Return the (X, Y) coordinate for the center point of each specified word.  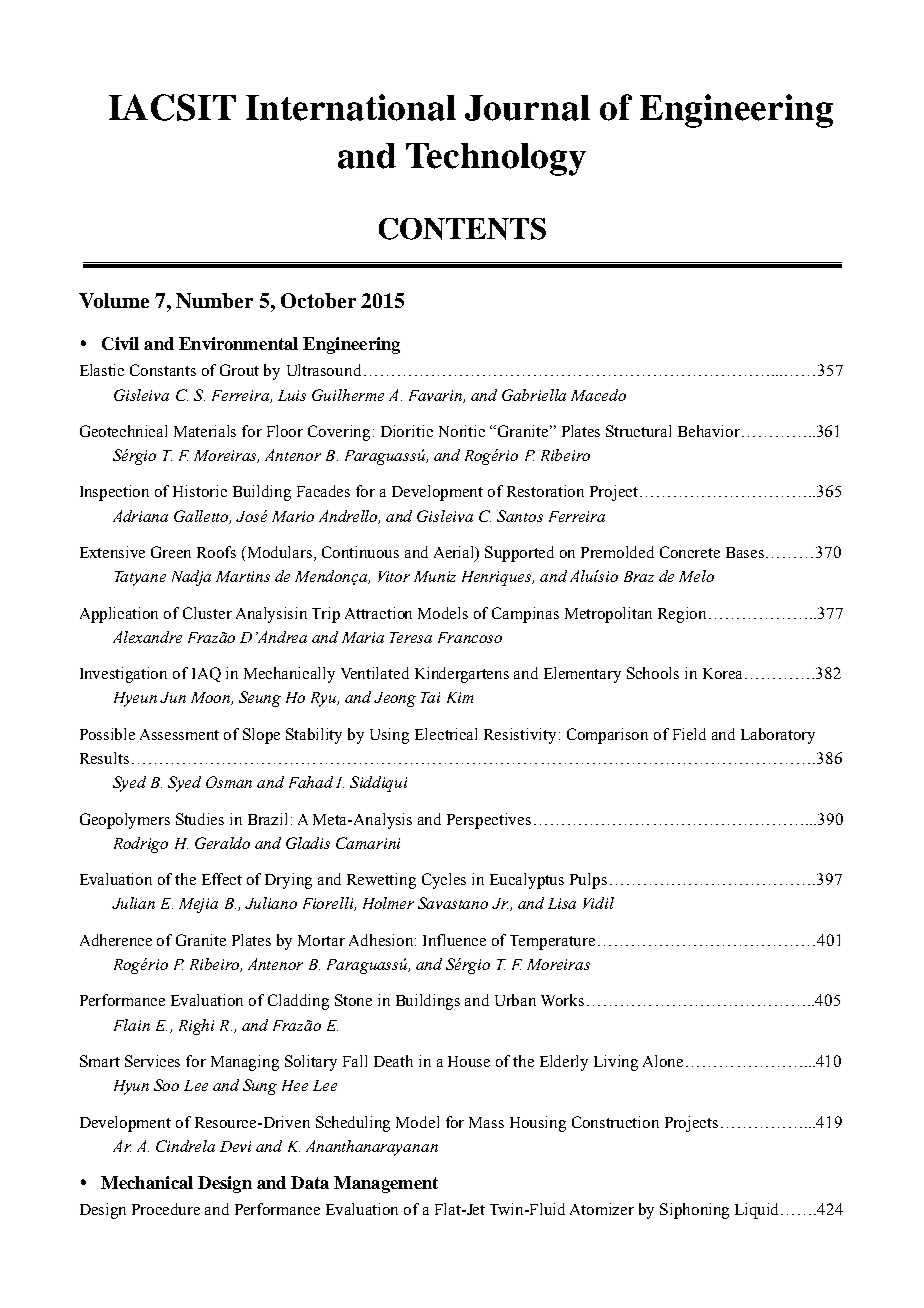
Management (386, 1184)
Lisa (562, 903)
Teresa (411, 637)
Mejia (198, 905)
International (351, 107)
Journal (527, 108)
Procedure (166, 1209)
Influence (454, 940)
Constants (163, 370)
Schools (653, 673)
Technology (496, 159)
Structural (638, 431)
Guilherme (348, 395)
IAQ (206, 674)
